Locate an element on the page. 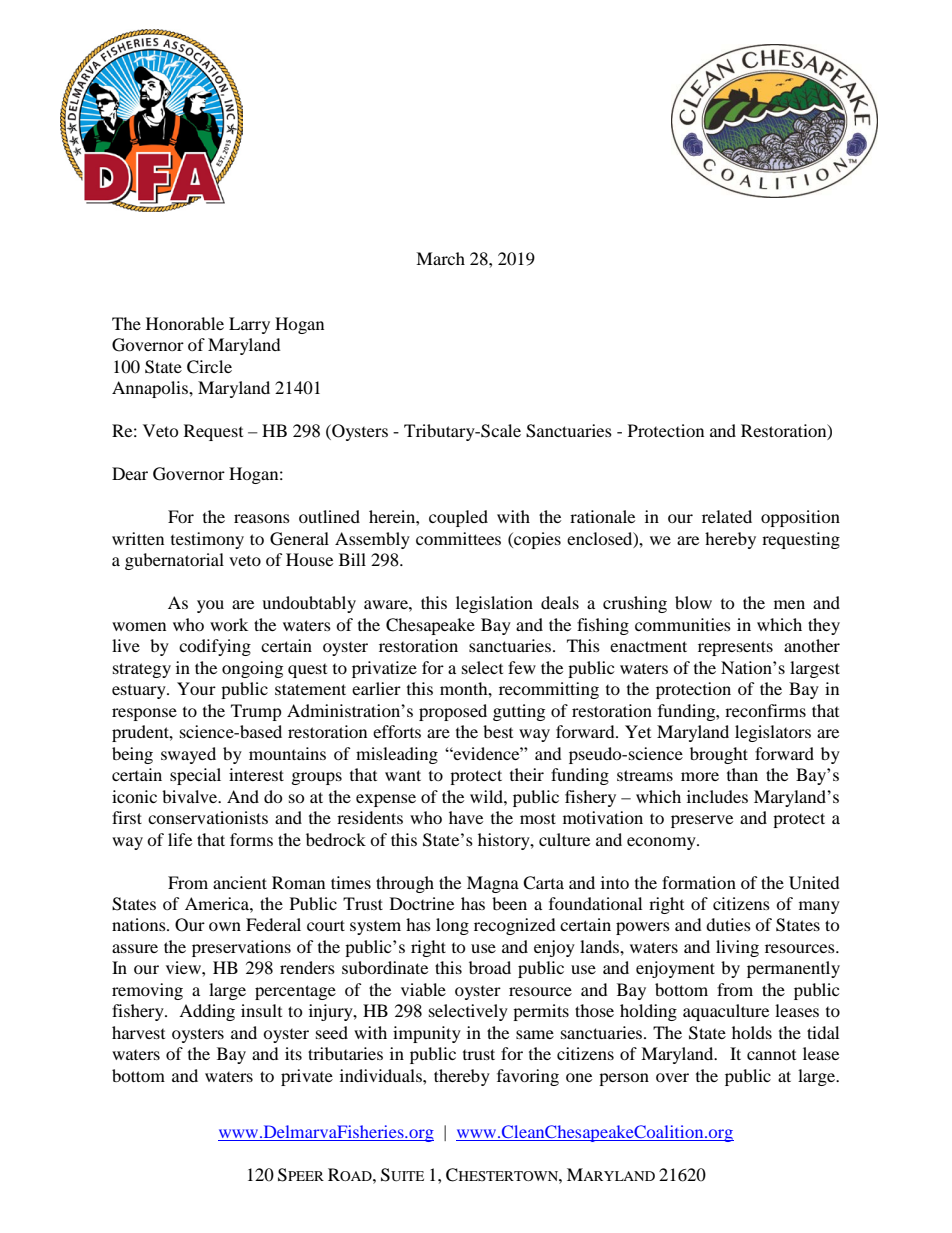 This page has height=1233, width=952. Honorable is located at coordinates (185, 323).
